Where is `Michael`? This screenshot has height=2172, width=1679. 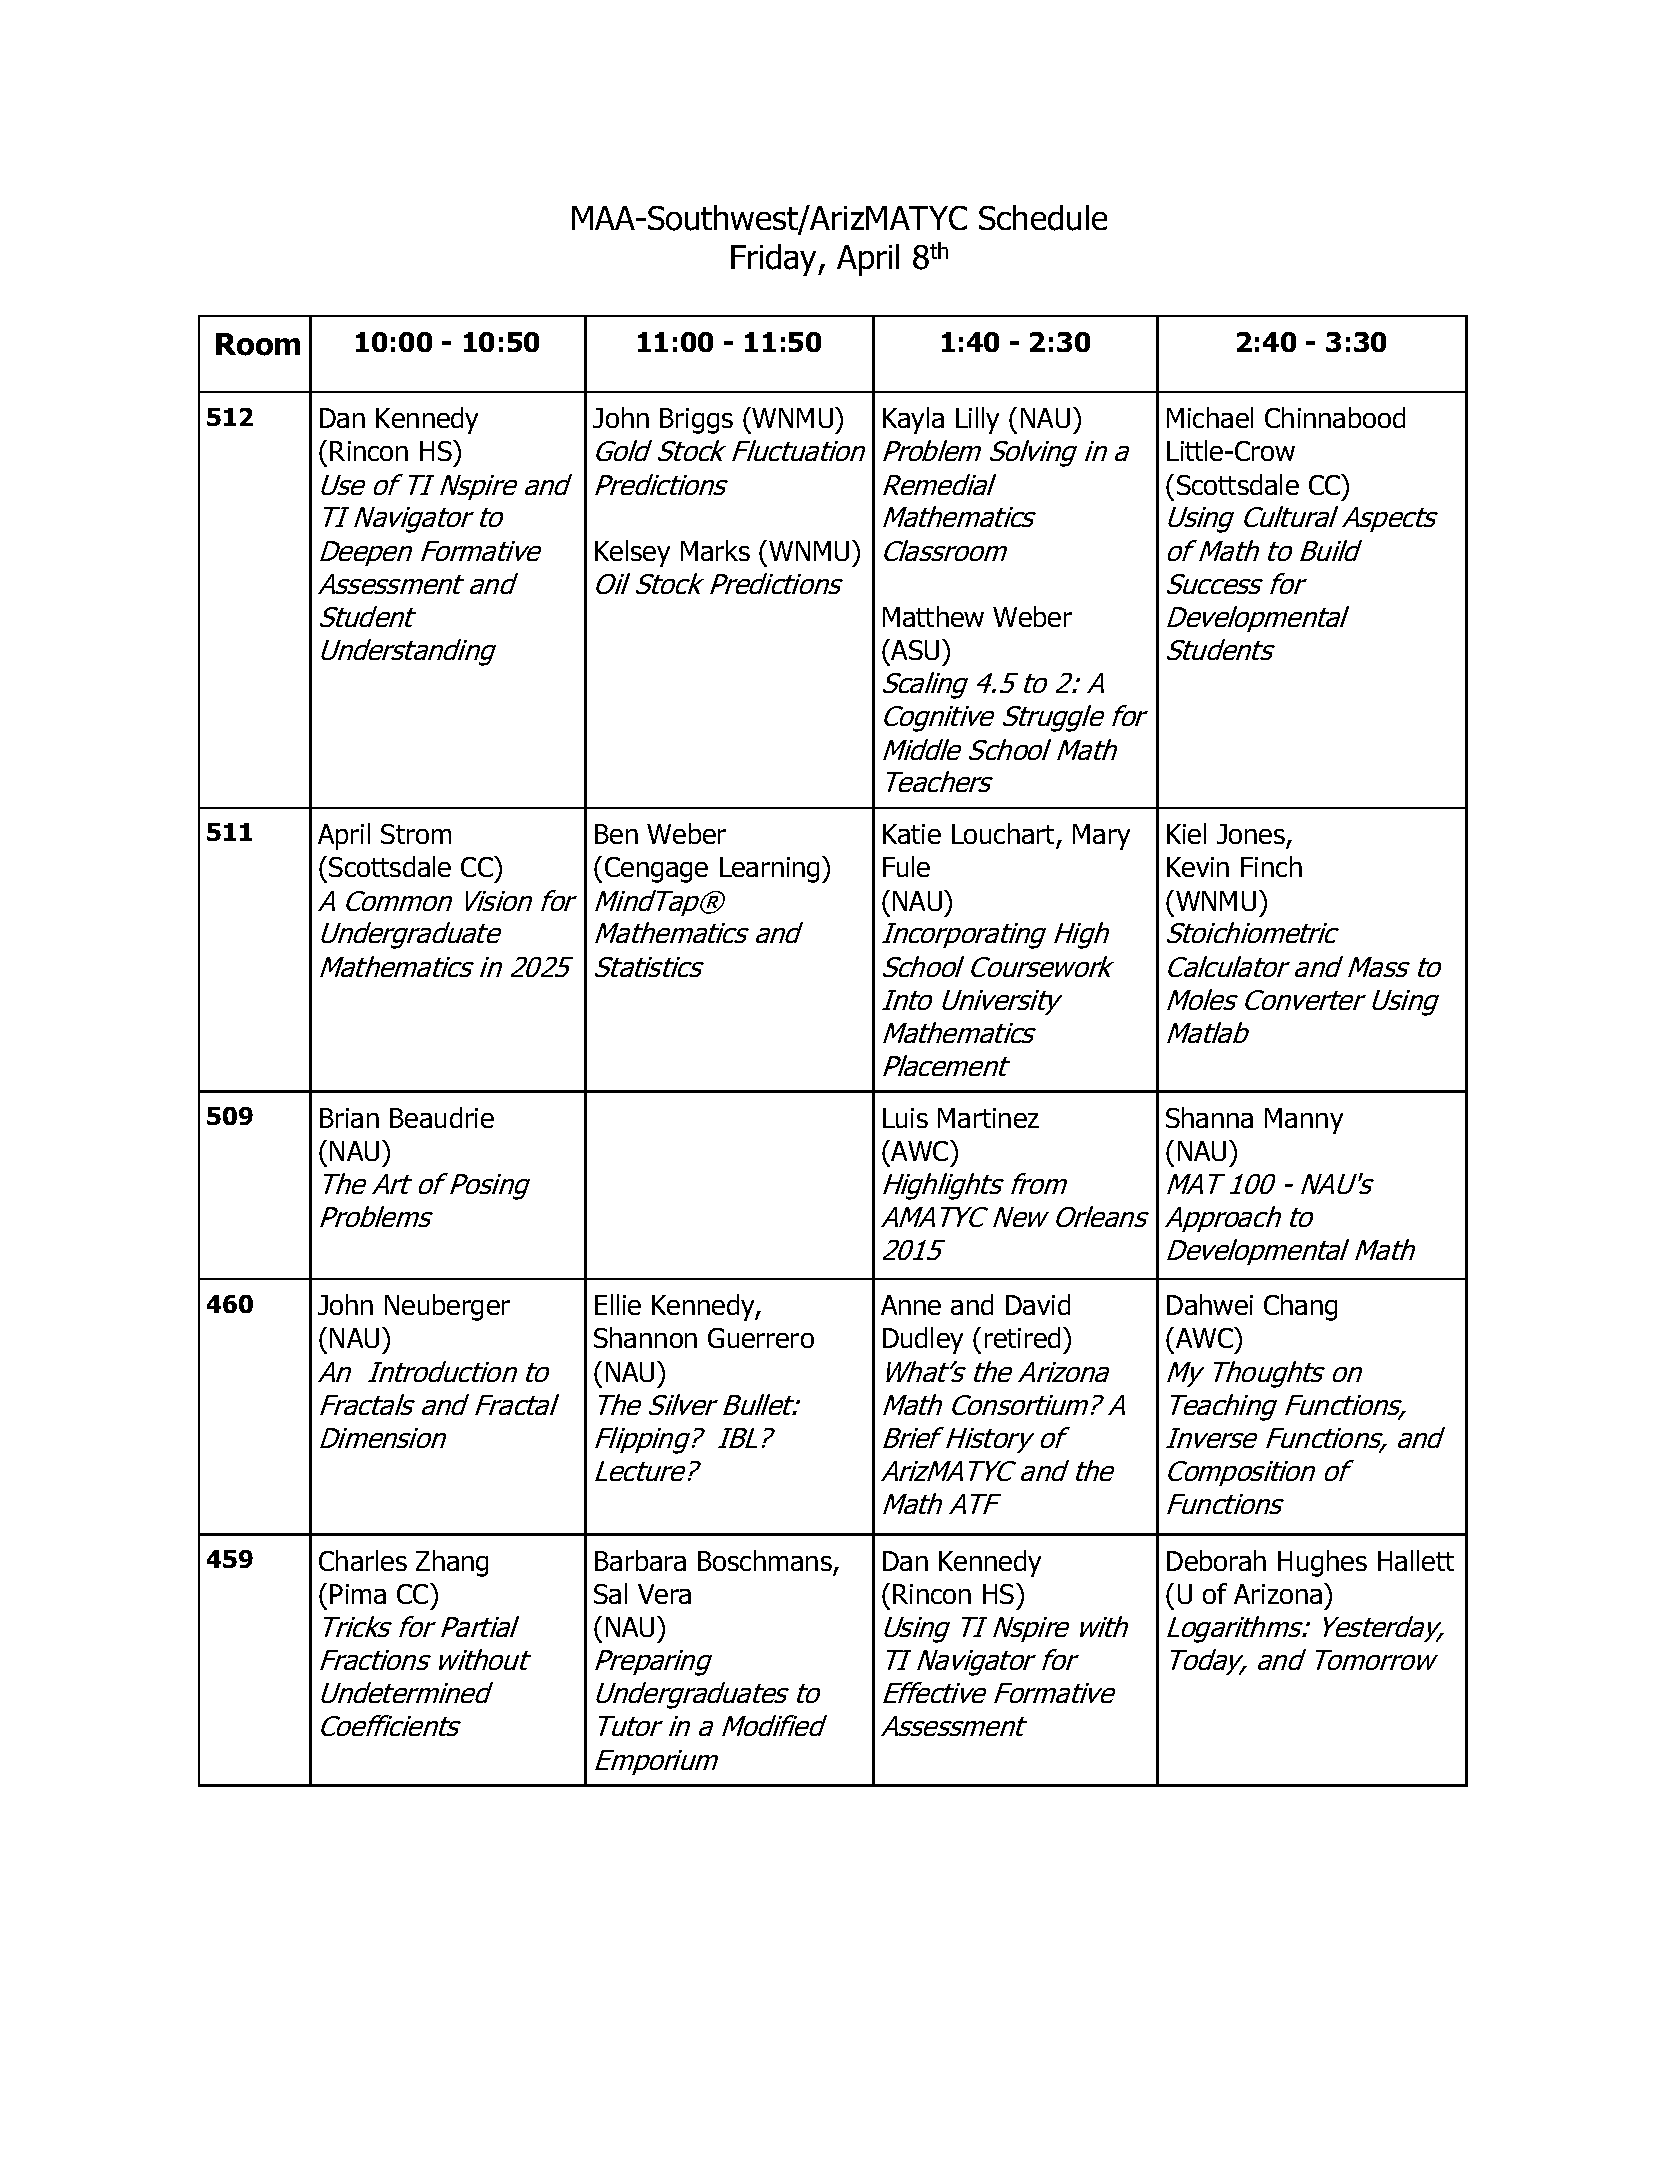
Michael is located at coordinates (1210, 417).
